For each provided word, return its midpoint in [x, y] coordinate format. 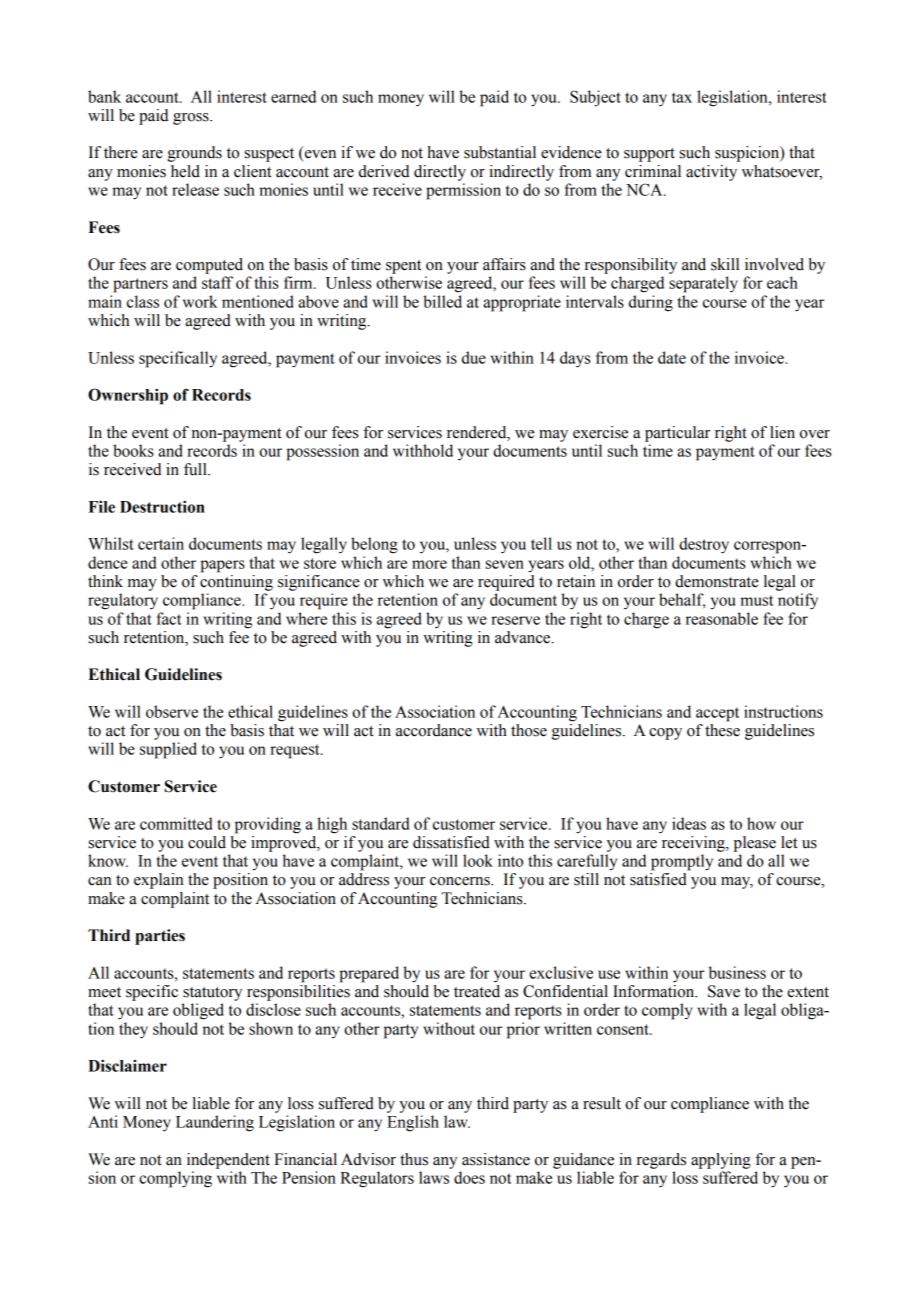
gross [192, 119]
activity [711, 173]
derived [384, 171]
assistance [496, 1159]
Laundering [215, 1123]
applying [721, 1161]
